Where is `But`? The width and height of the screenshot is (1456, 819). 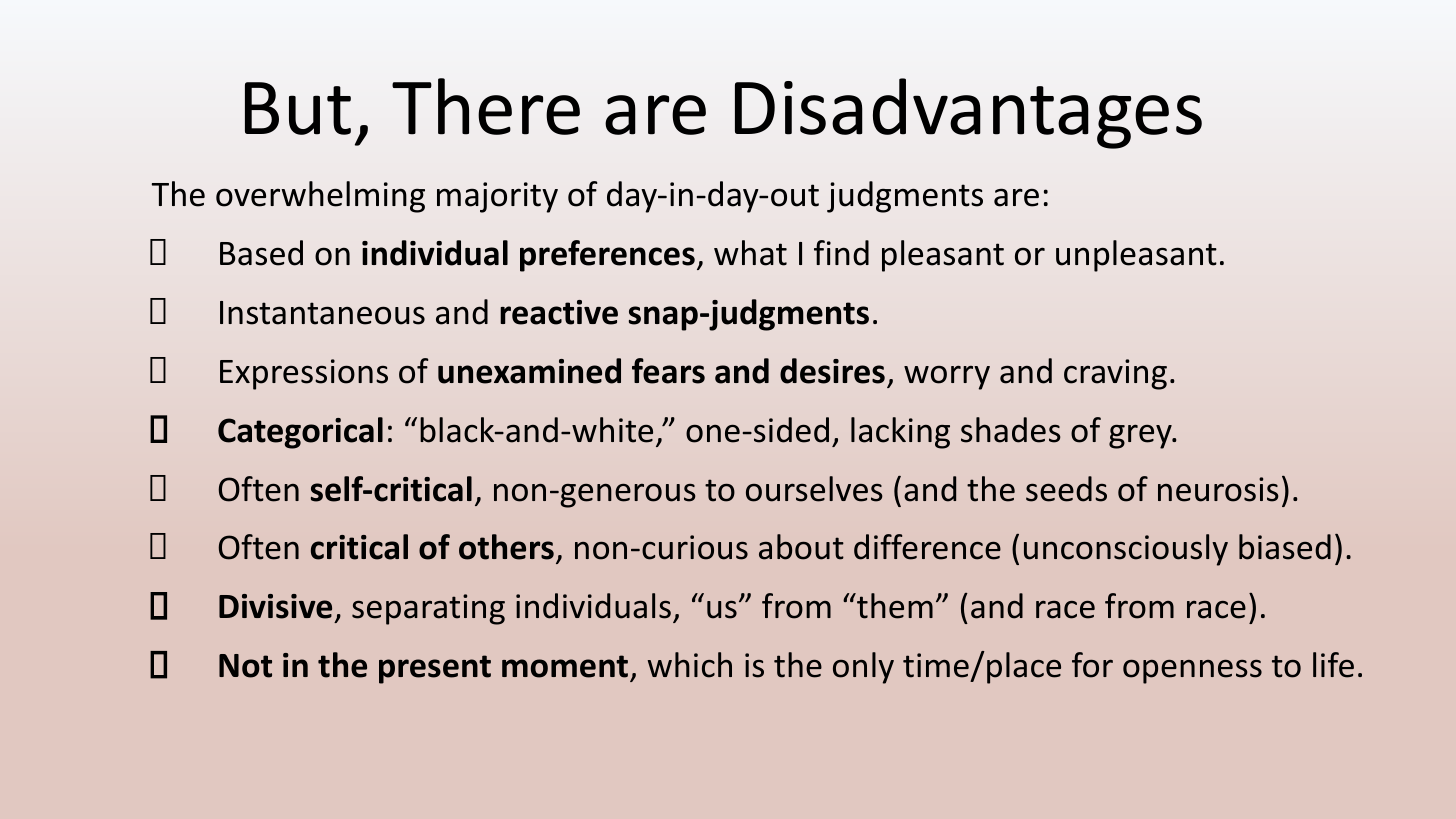 But is located at coordinates (298, 108).
